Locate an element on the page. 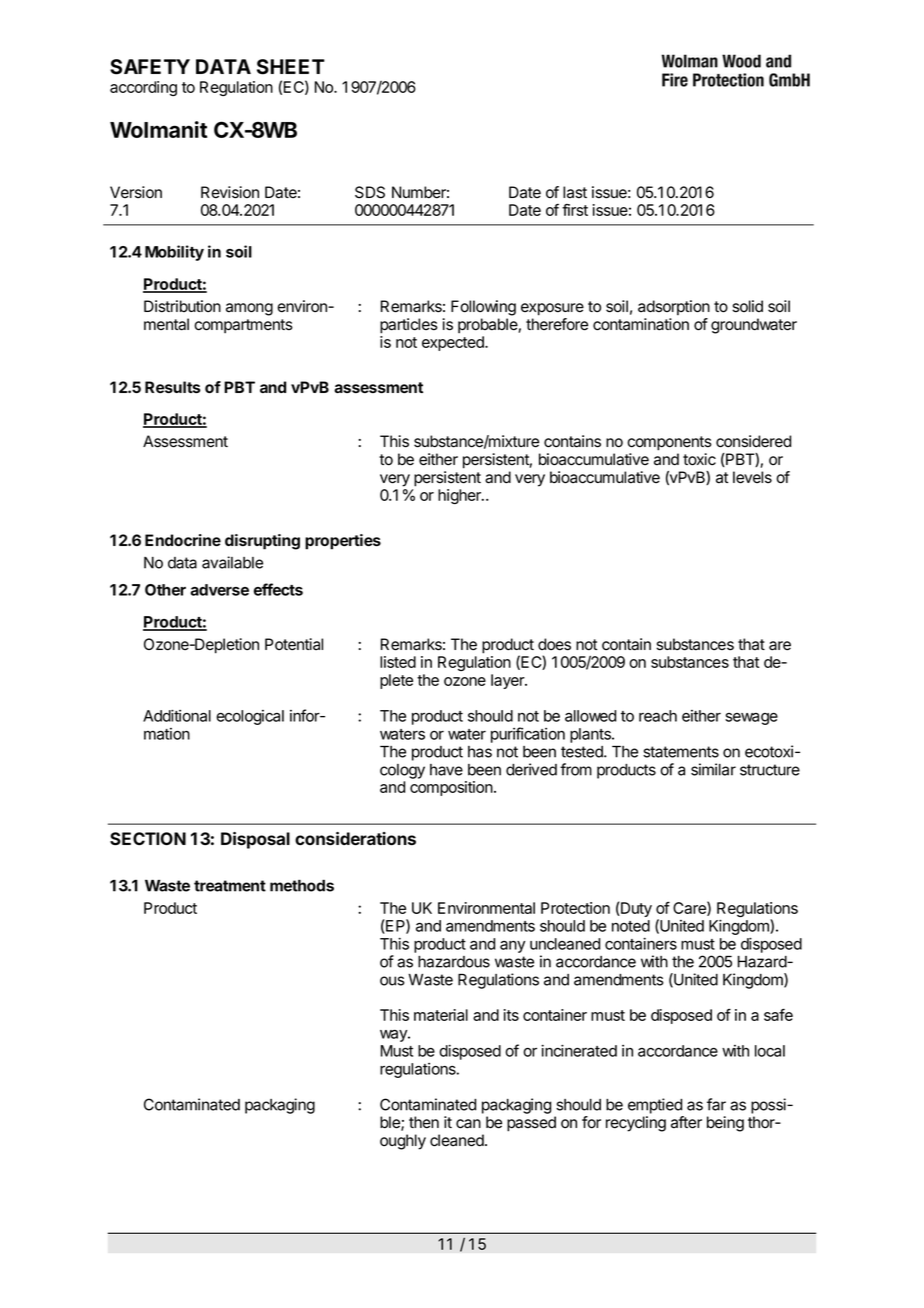 This image has height=1308, width=924. adverse is located at coordinates (219, 590).
